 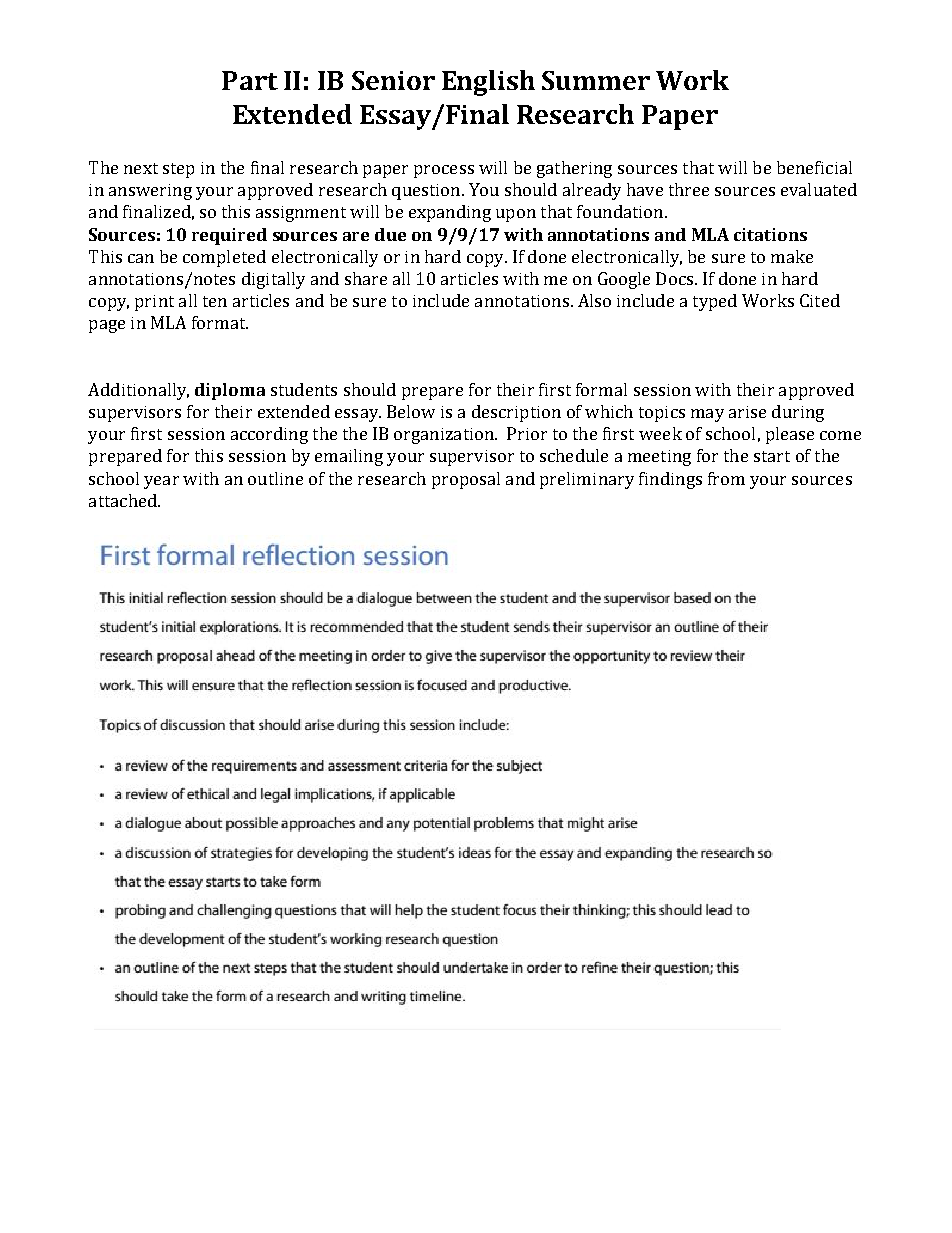 What do you see at coordinates (770, 234) in the screenshot?
I see `citations` at bounding box center [770, 234].
